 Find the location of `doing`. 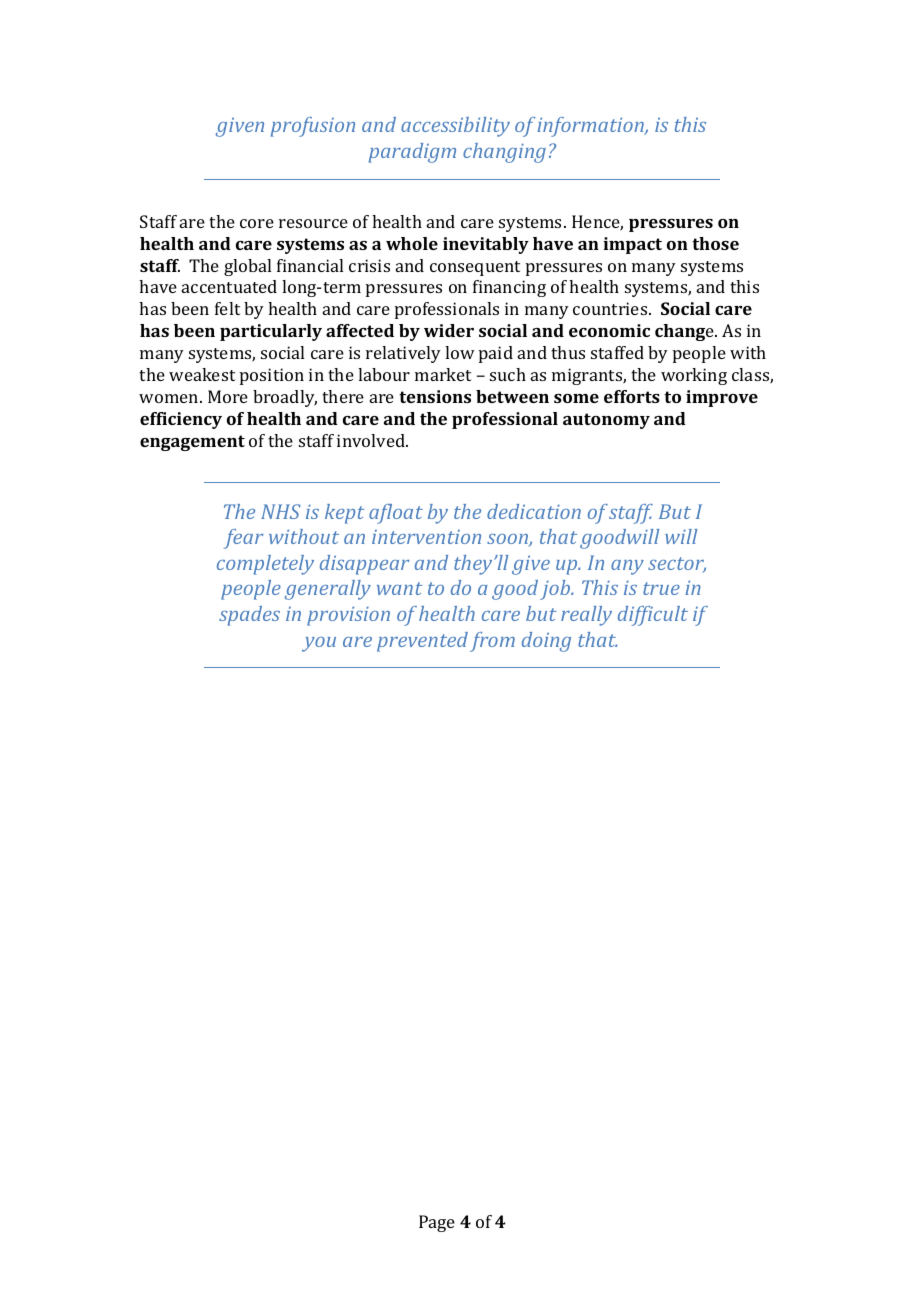

doing is located at coordinates (546, 642).
